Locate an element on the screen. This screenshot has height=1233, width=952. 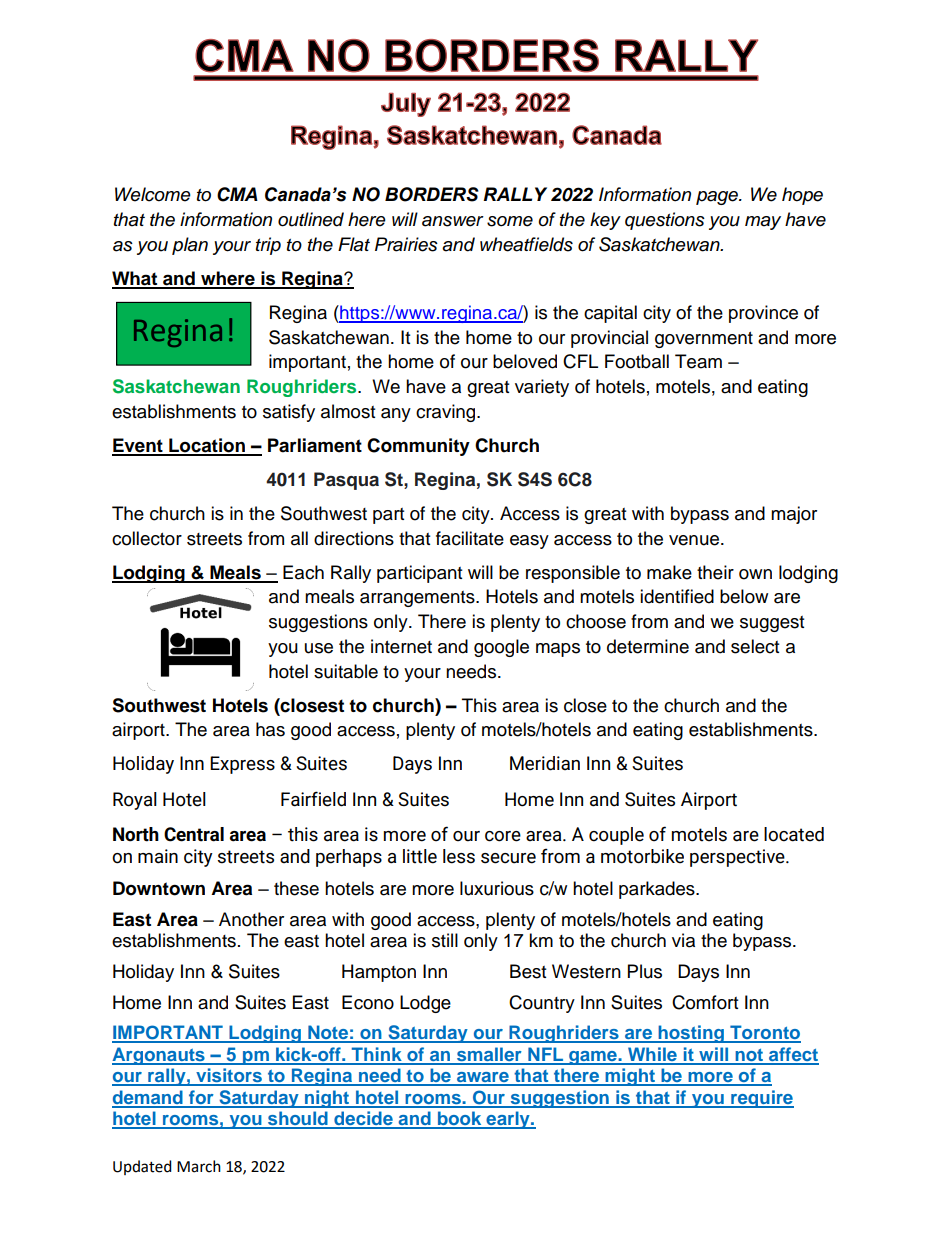
answer is located at coordinates (453, 221).
